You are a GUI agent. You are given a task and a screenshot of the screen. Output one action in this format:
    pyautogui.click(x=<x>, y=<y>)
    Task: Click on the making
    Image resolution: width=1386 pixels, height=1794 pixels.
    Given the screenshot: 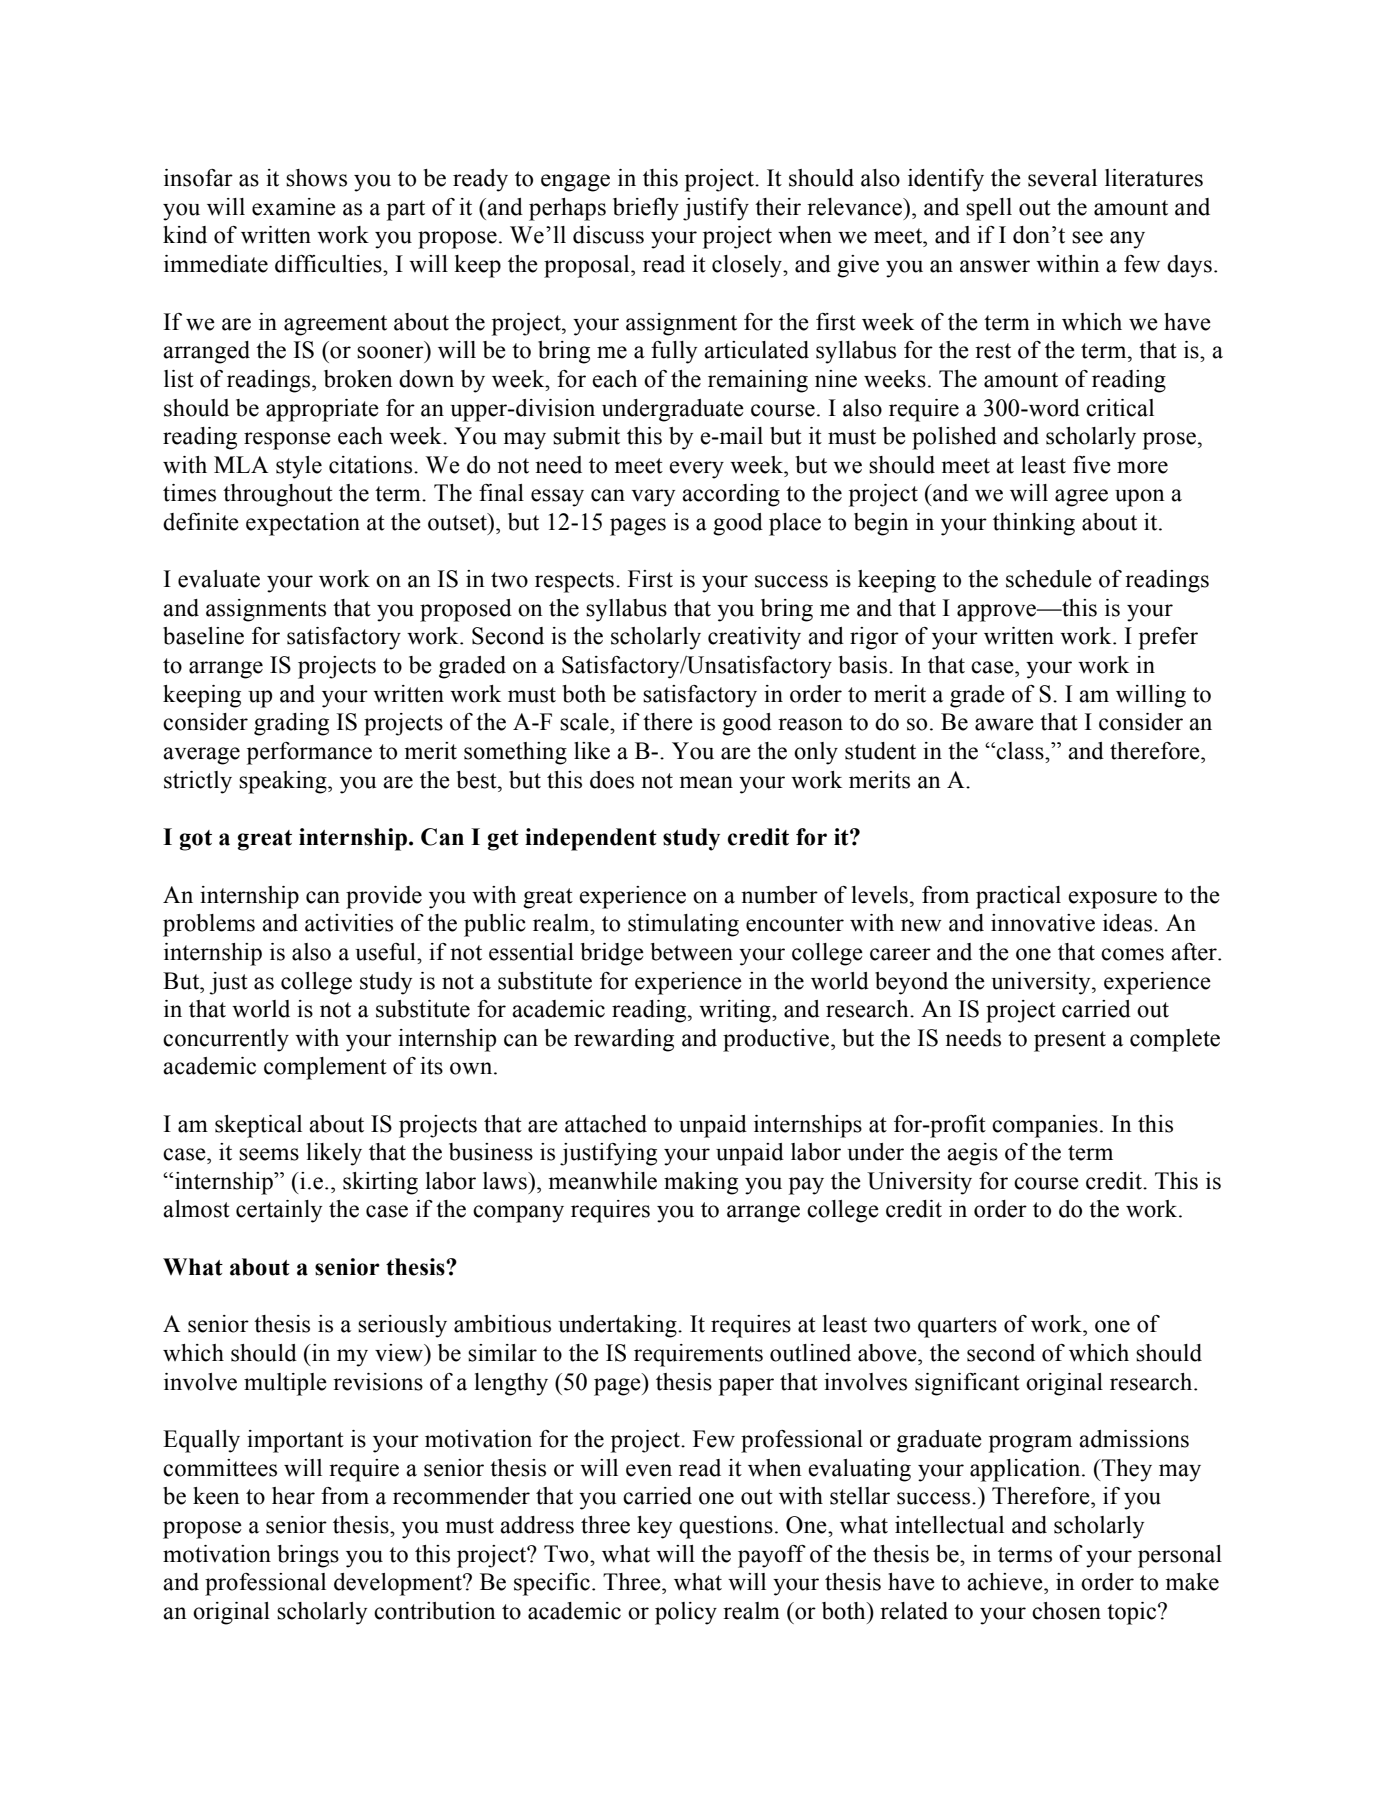 What is the action you would take?
    pyautogui.click(x=701, y=1183)
